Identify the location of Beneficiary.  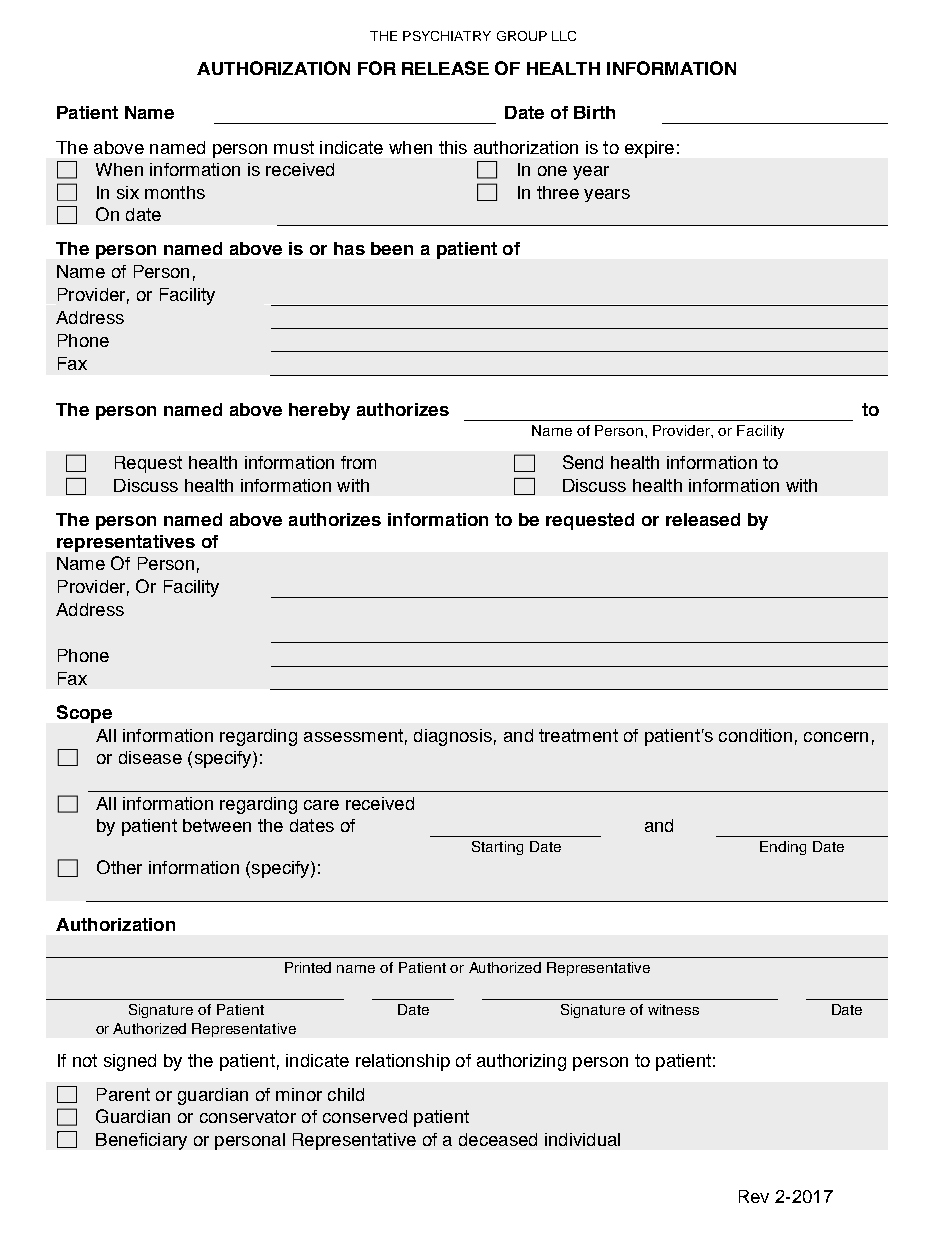
(141, 1141).
